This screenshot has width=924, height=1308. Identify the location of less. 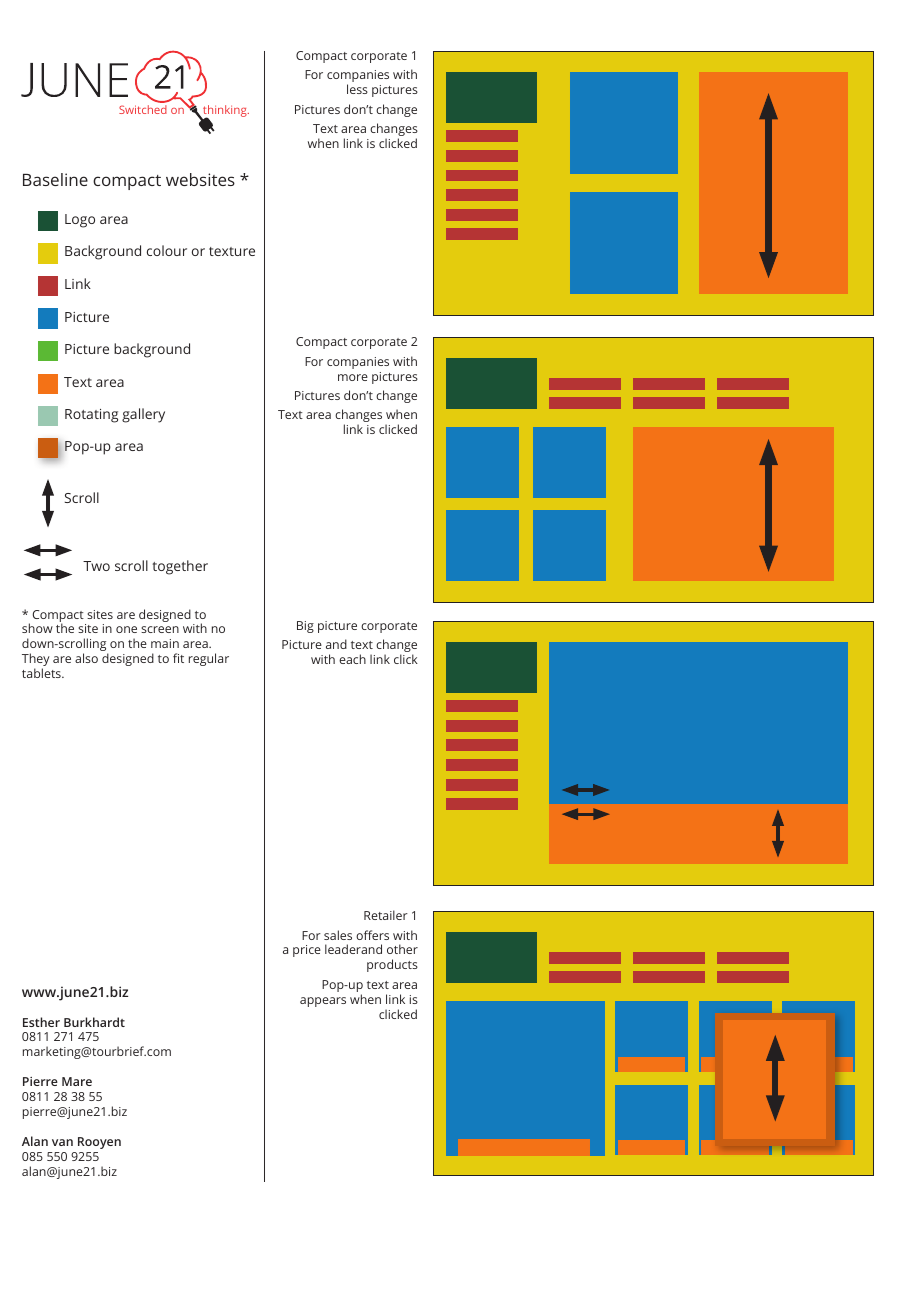
(357, 89).
